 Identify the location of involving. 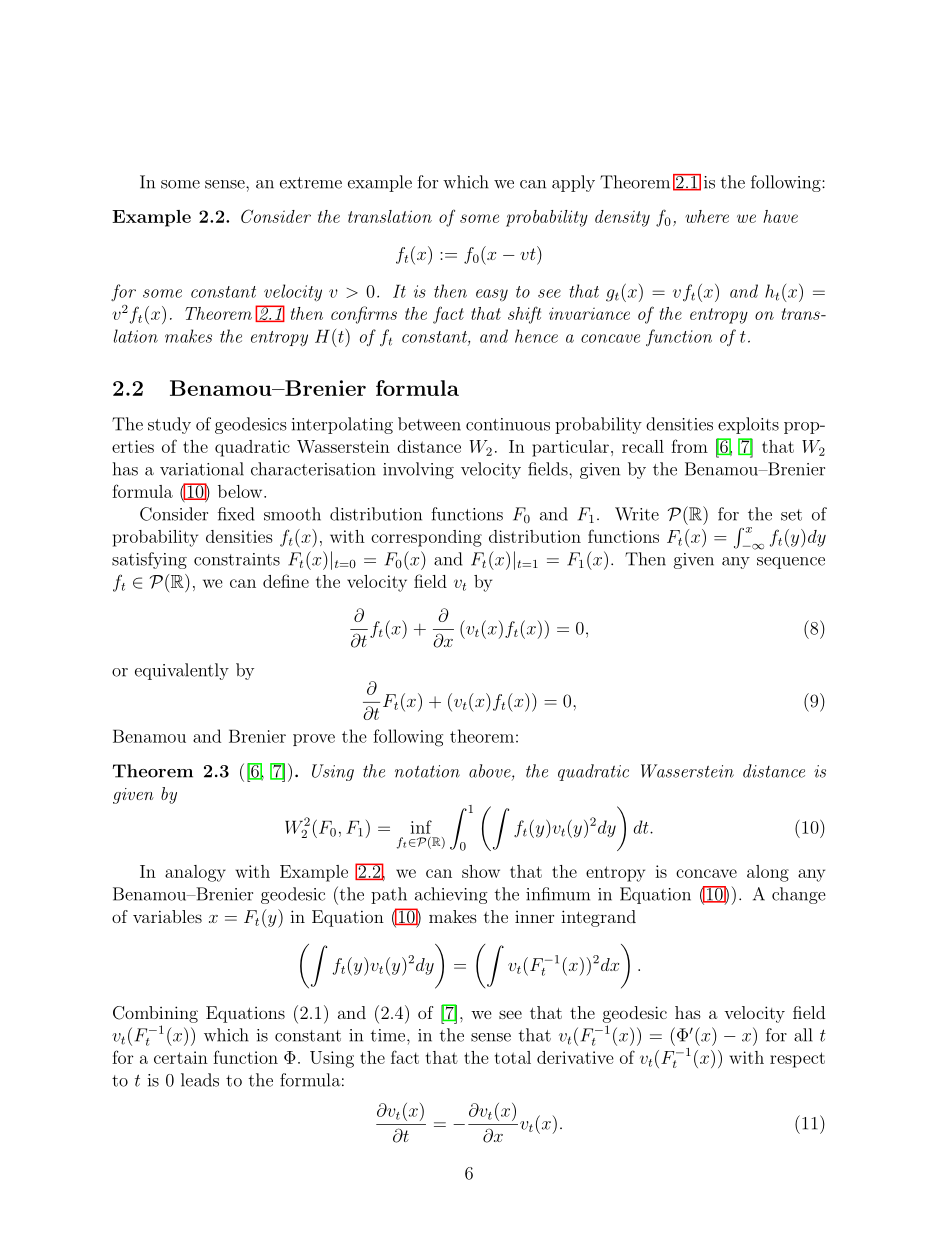
(418, 470).
